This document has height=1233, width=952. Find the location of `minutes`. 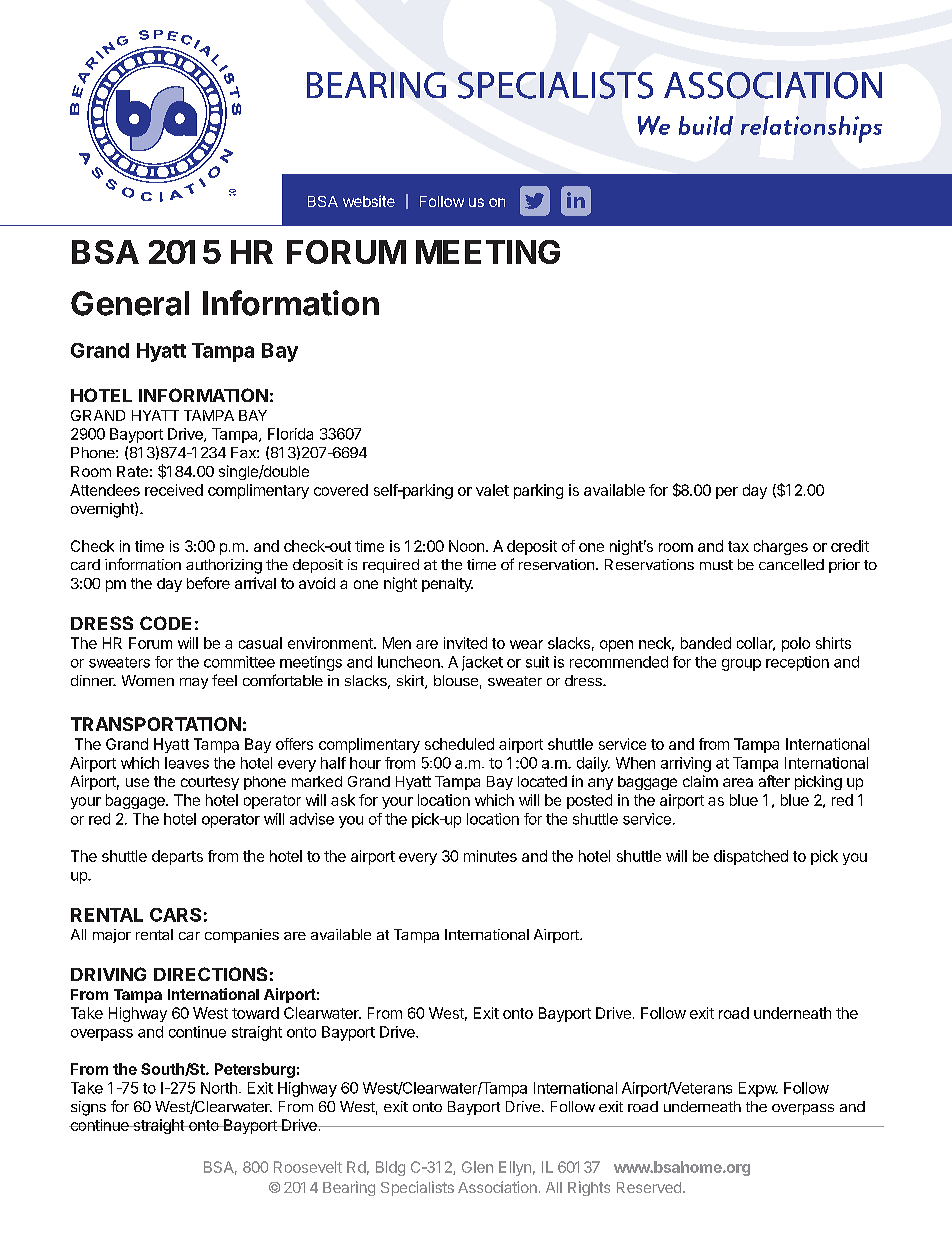

minutes is located at coordinates (490, 856).
